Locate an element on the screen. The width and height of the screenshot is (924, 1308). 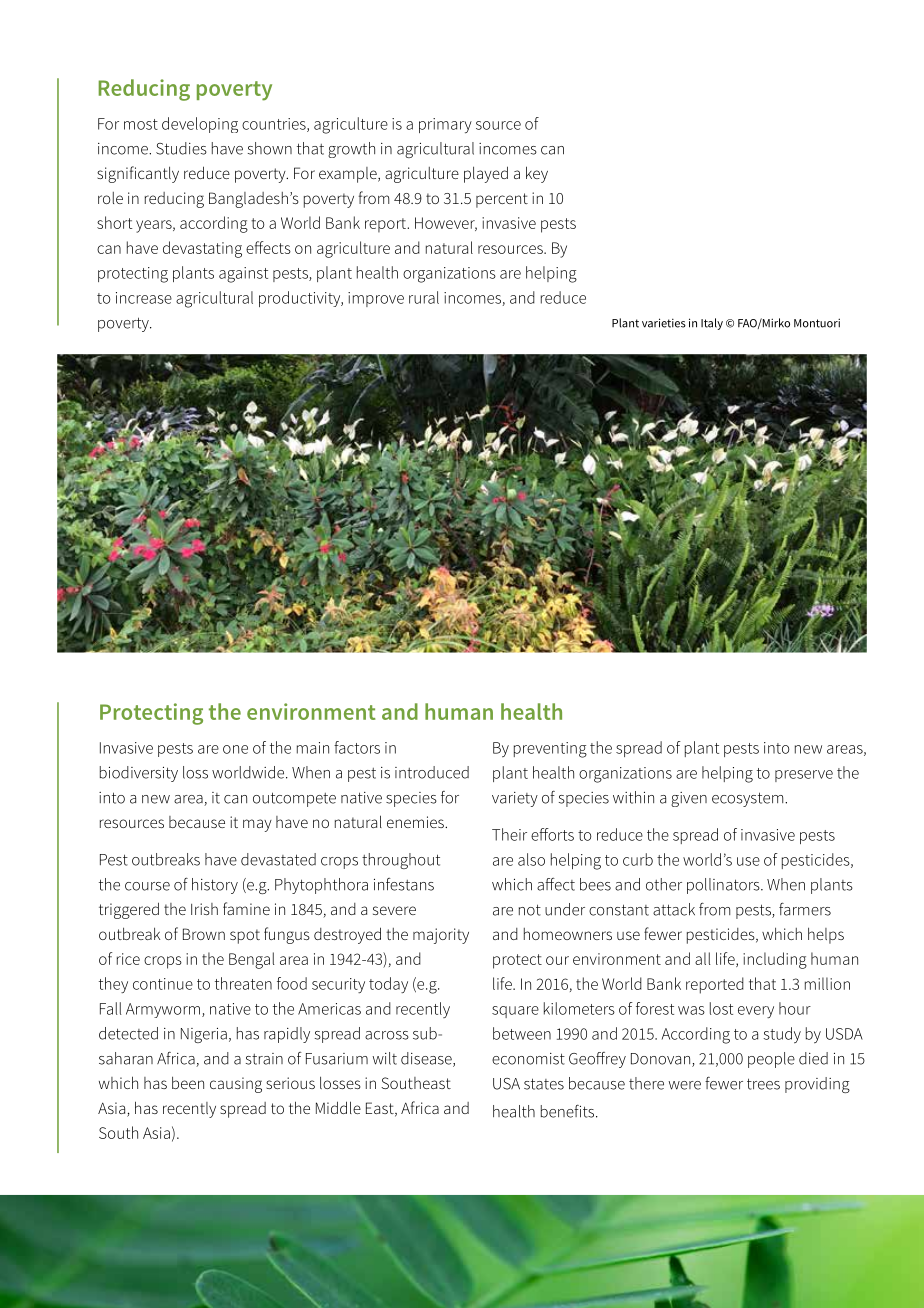
one is located at coordinates (235, 749).
